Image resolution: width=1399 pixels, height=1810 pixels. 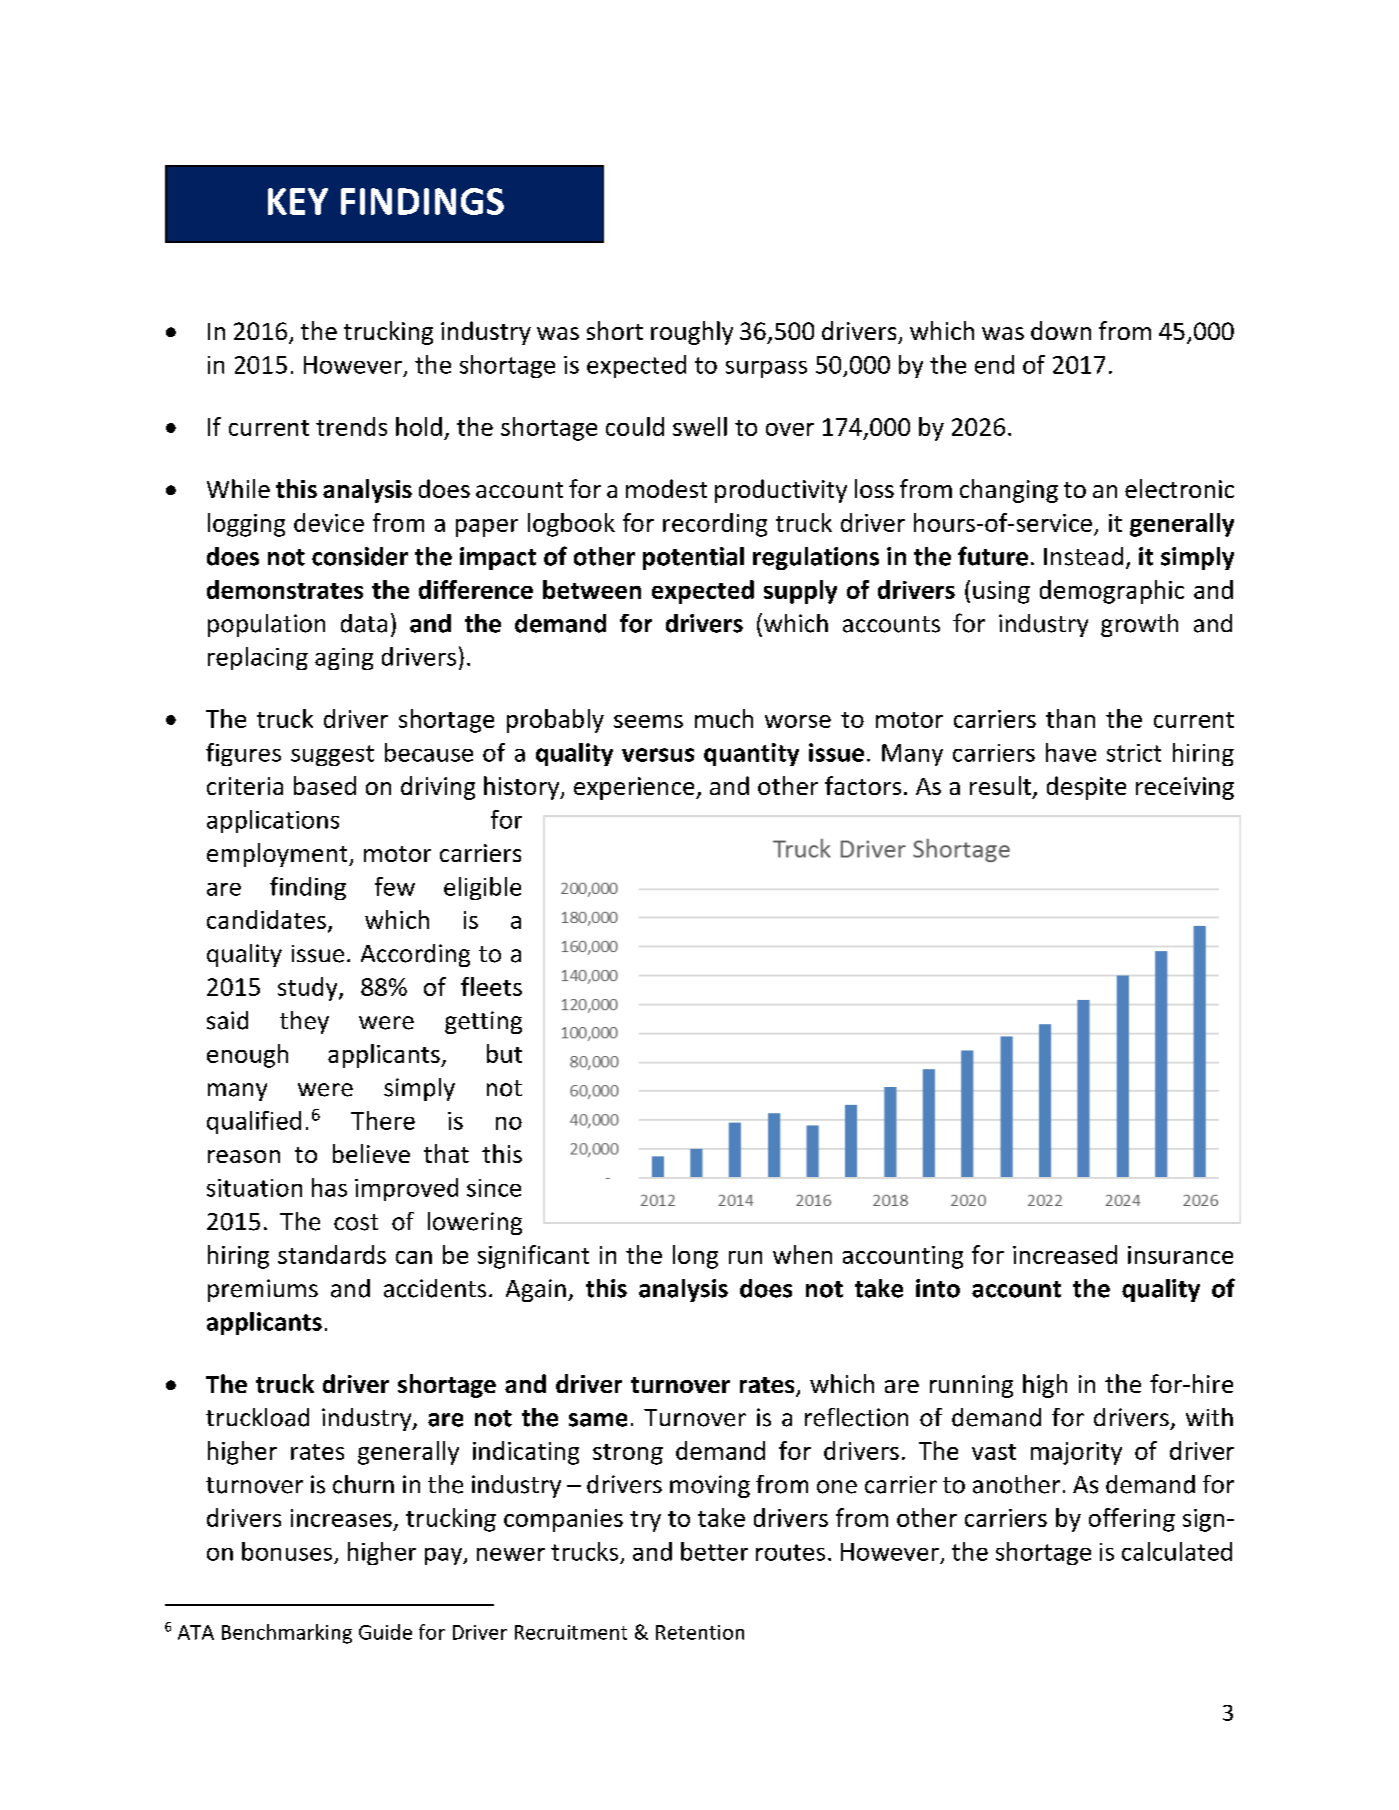 What do you see at coordinates (344, 659) in the document?
I see `aging` at bounding box center [344, 659].
